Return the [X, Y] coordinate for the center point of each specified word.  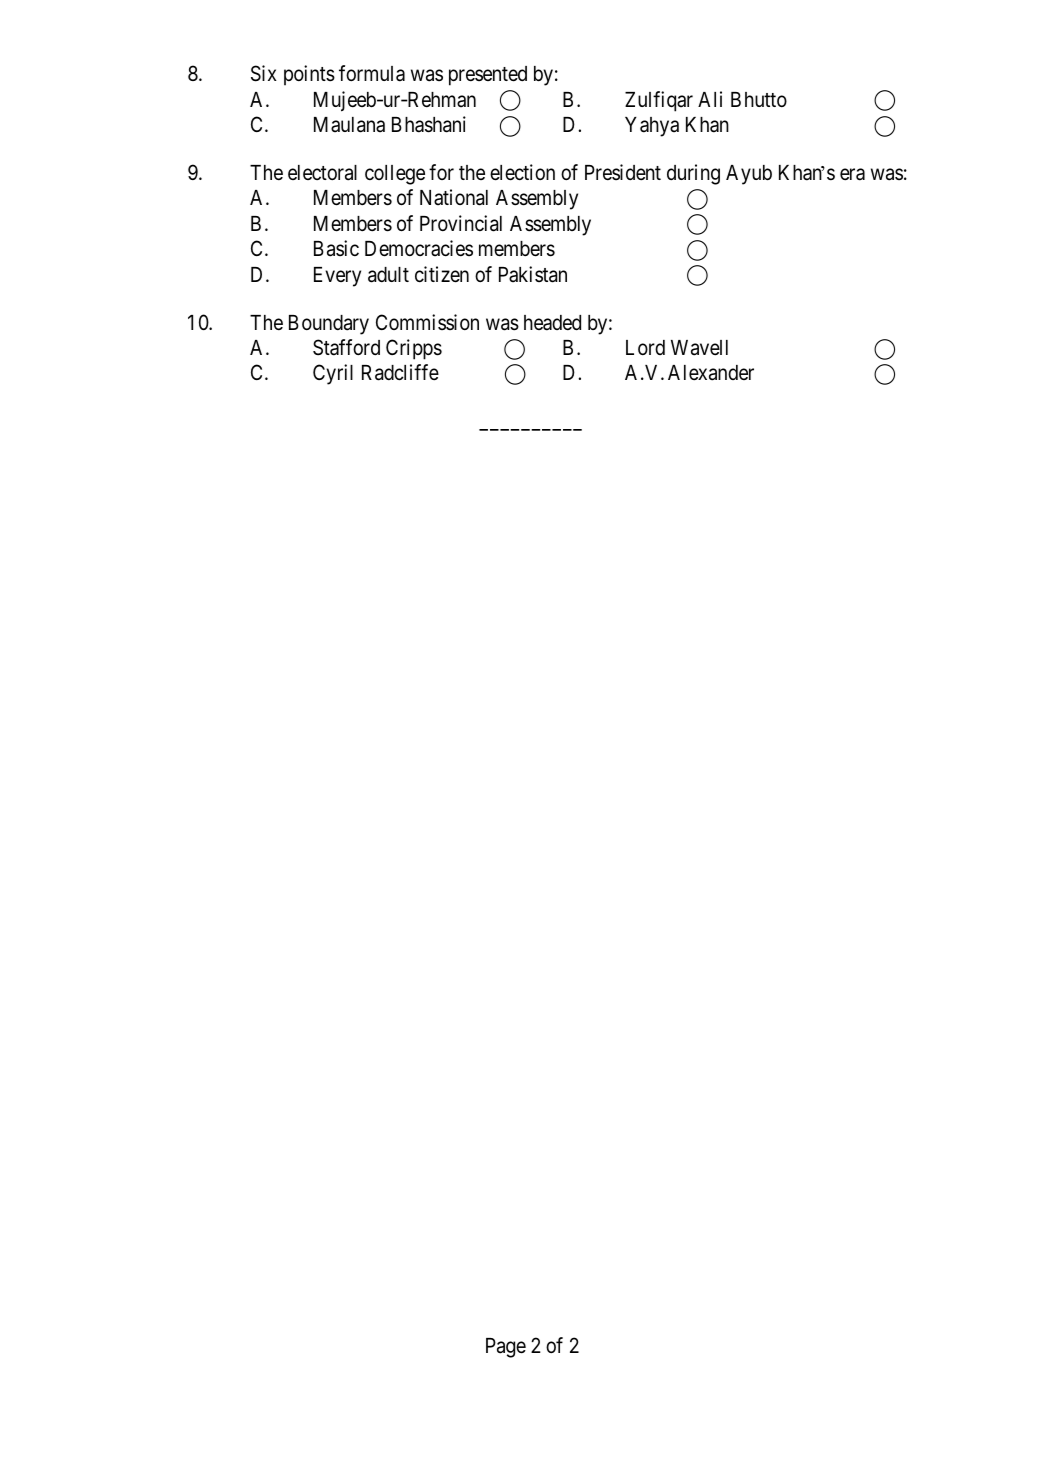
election [522, 172]
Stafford [346, 347]
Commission [427, 322]
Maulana [349, 125]
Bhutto [759, 99]
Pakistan [533, 274]
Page [506, 1348]
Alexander [711, 373]
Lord [645, 347]
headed [552, 323]
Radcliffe [400, 372]
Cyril [333, 374]
